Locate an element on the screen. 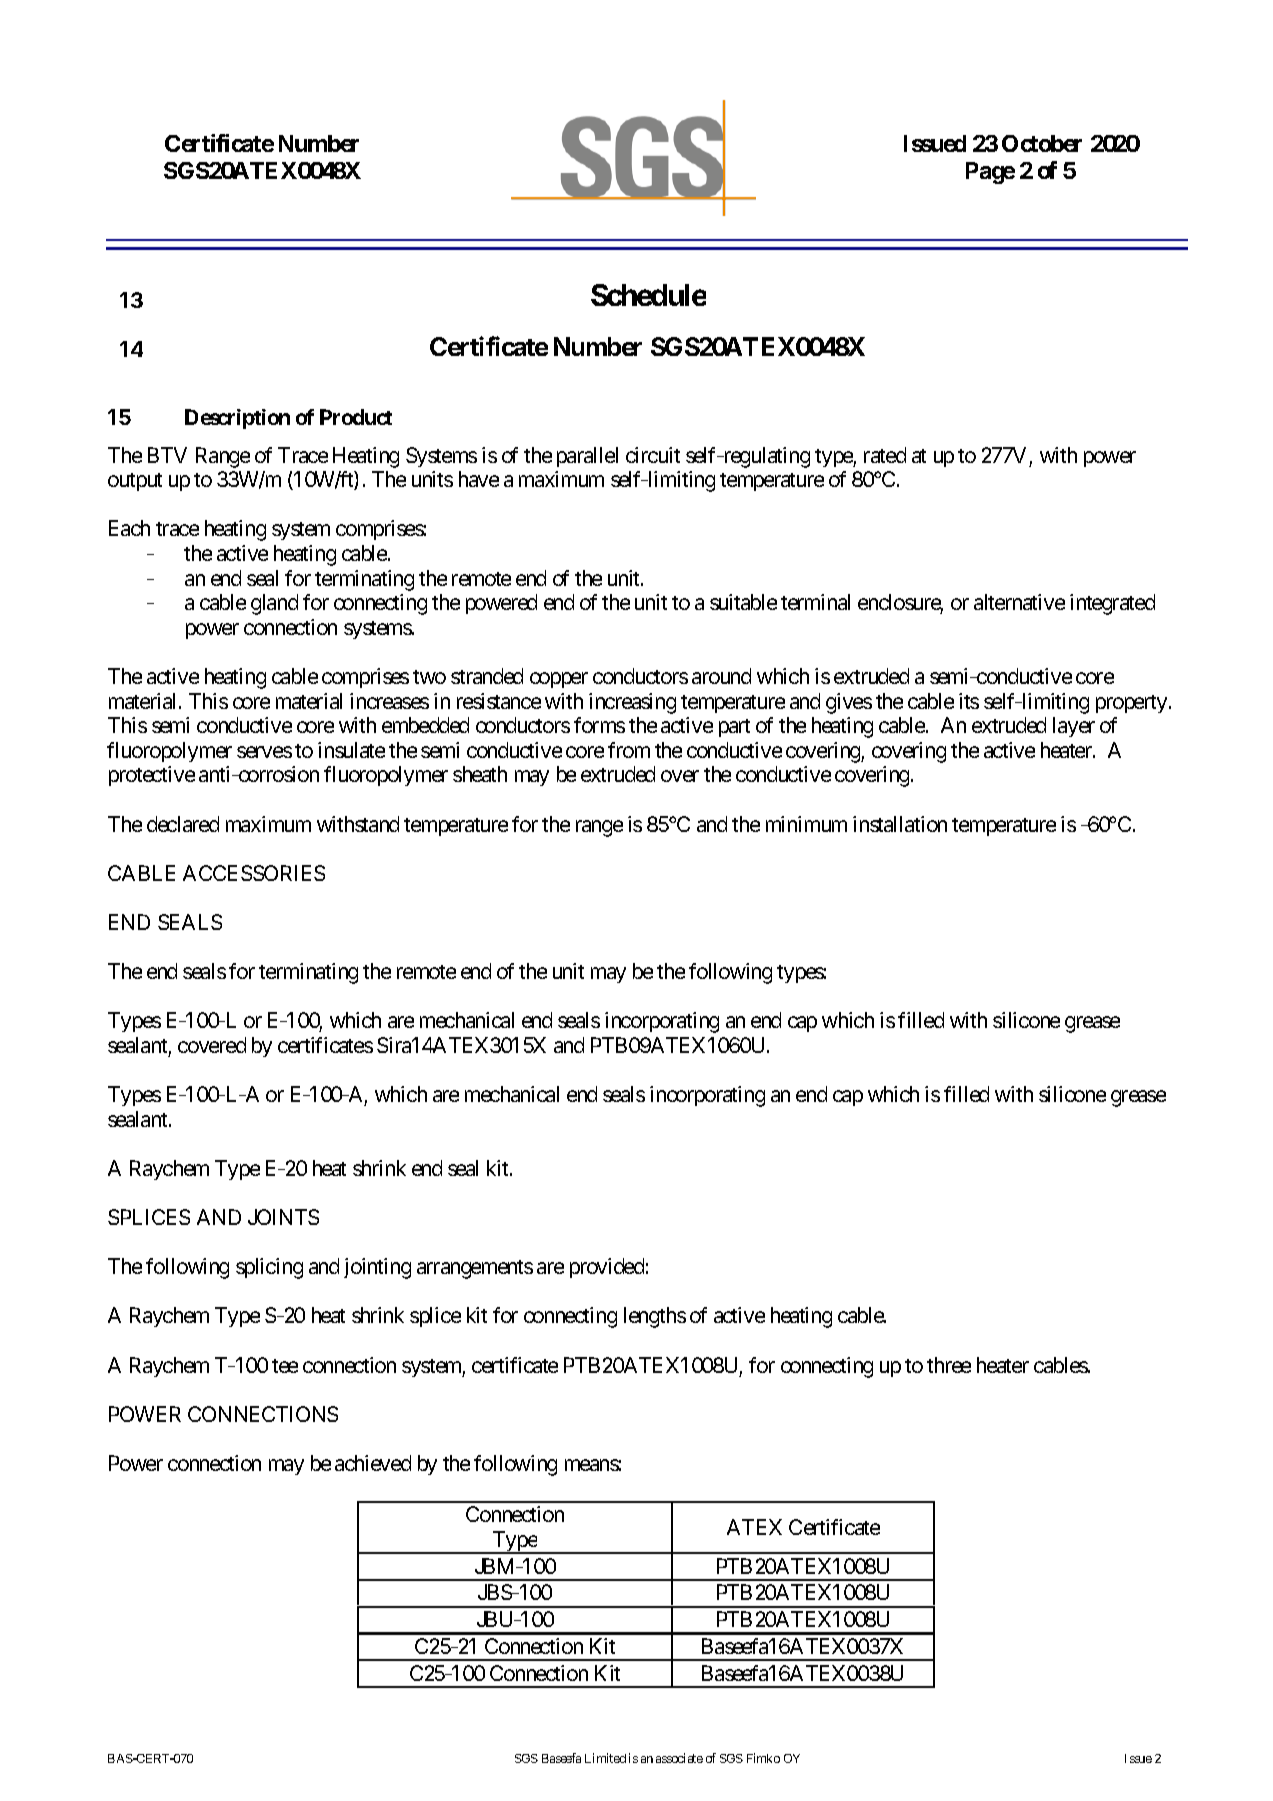 This screenshot has width=1273, height=1801. October is located at coordinates (1042, 143).
